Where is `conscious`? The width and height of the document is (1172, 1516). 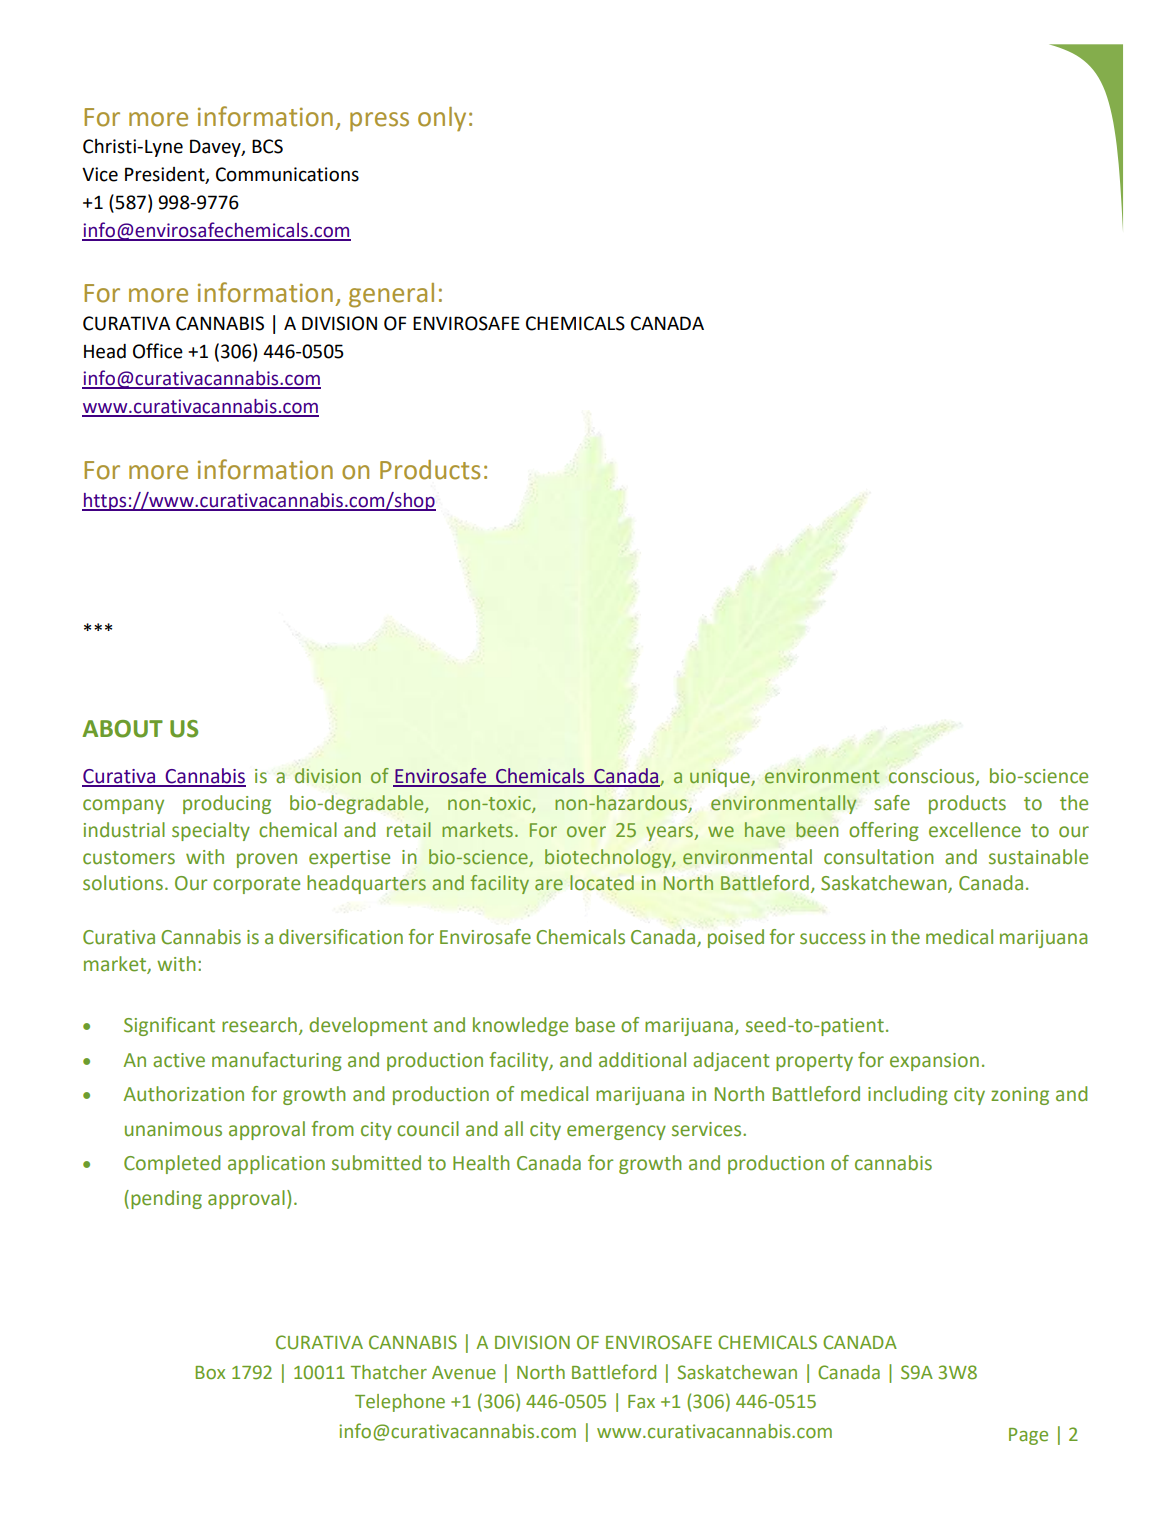 conscious is located at coordinates (933, 777).
